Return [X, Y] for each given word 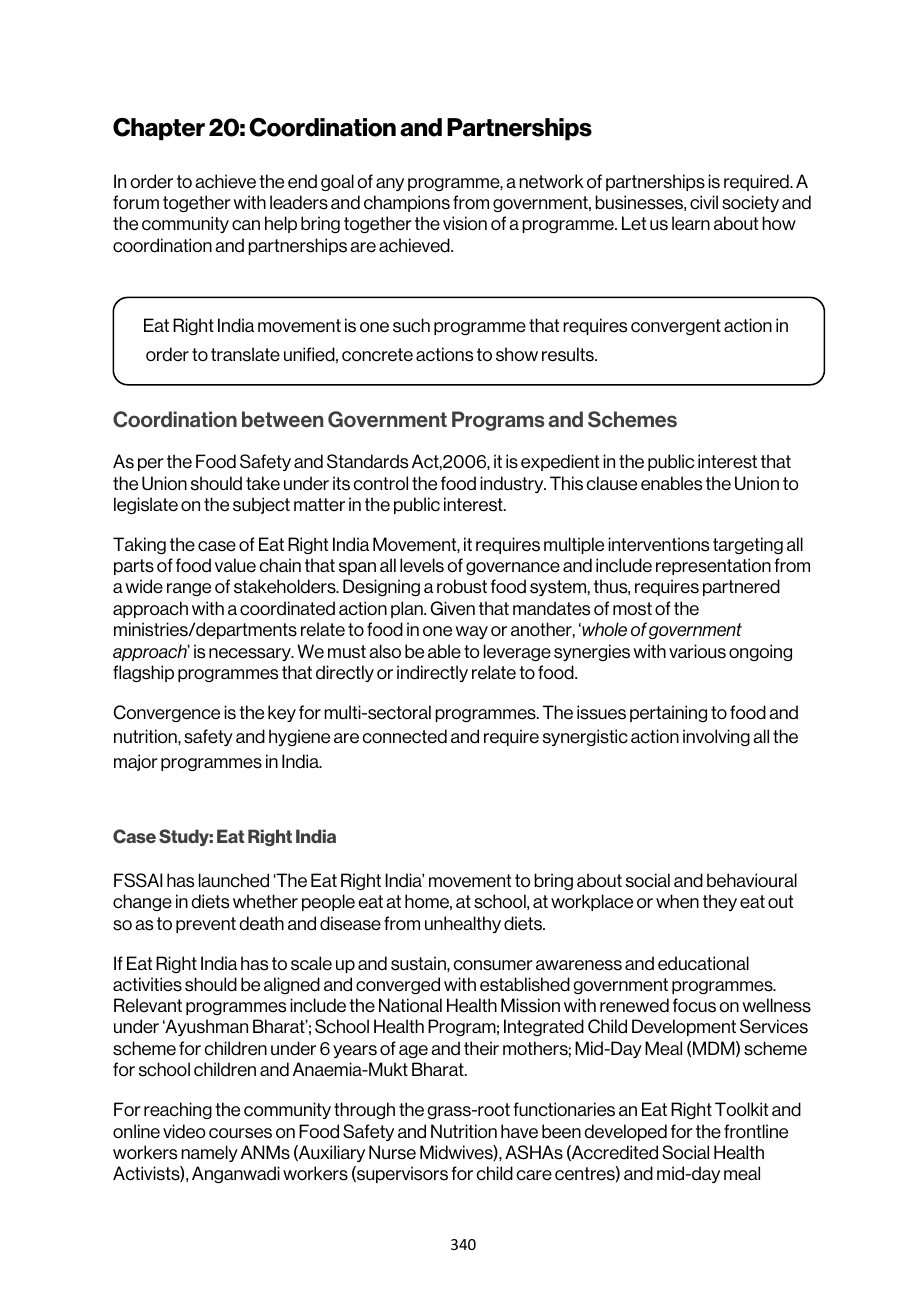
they [720, 902]
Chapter [159, 129]
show [517, 354]
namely [209, 1153]
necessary [251, 654]
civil [704, 202]
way [471, 632]
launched [234, 880]
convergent [676, 327]
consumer [493, 965]
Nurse [392, 1152]
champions [407, 203]
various [697, 651]
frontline [756, 1131]
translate [245, 354]
